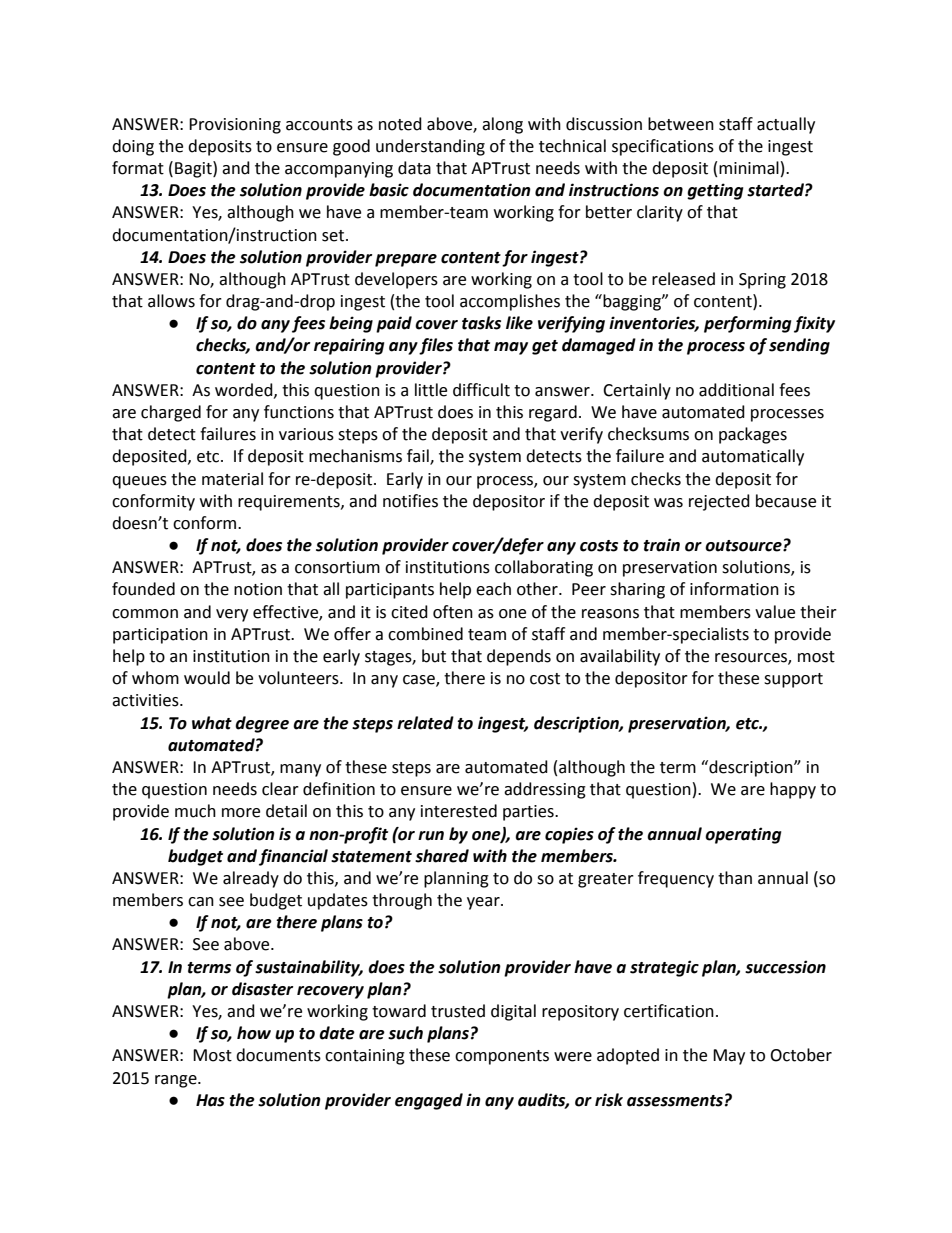 Image resolution: width=952 pixels, height=1233 pixels. What do you see at coordinates (232, 479) in the screenshot?
I see `material` at bounding box center [232, 479].
